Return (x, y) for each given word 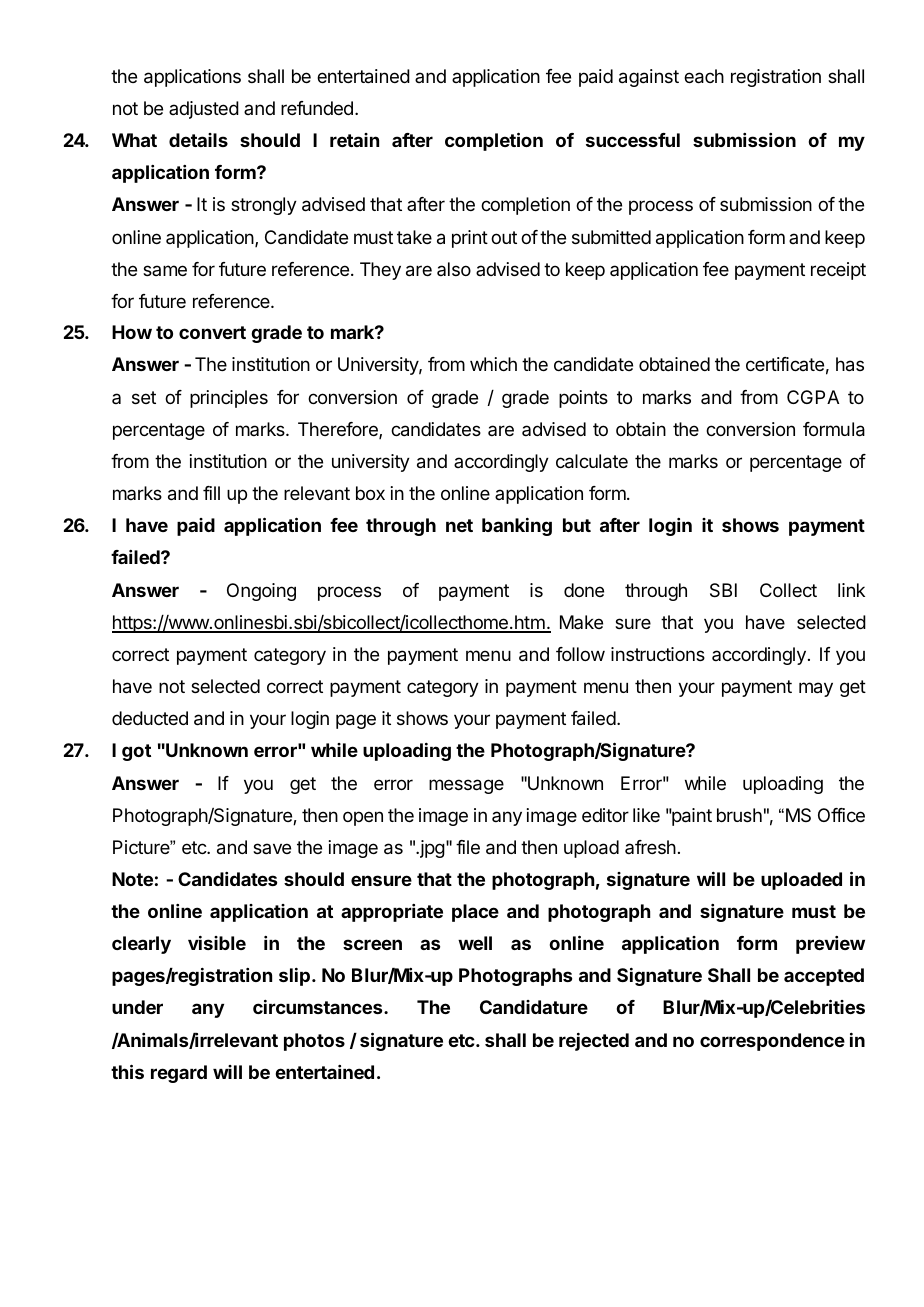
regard (179, 1074)
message (466, 786)
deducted (150, 718)
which (493, 364)
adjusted (204, 110)
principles (229, 399)
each (704, 76)
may (816, 689)
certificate (785, 364)
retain (354, 140)
